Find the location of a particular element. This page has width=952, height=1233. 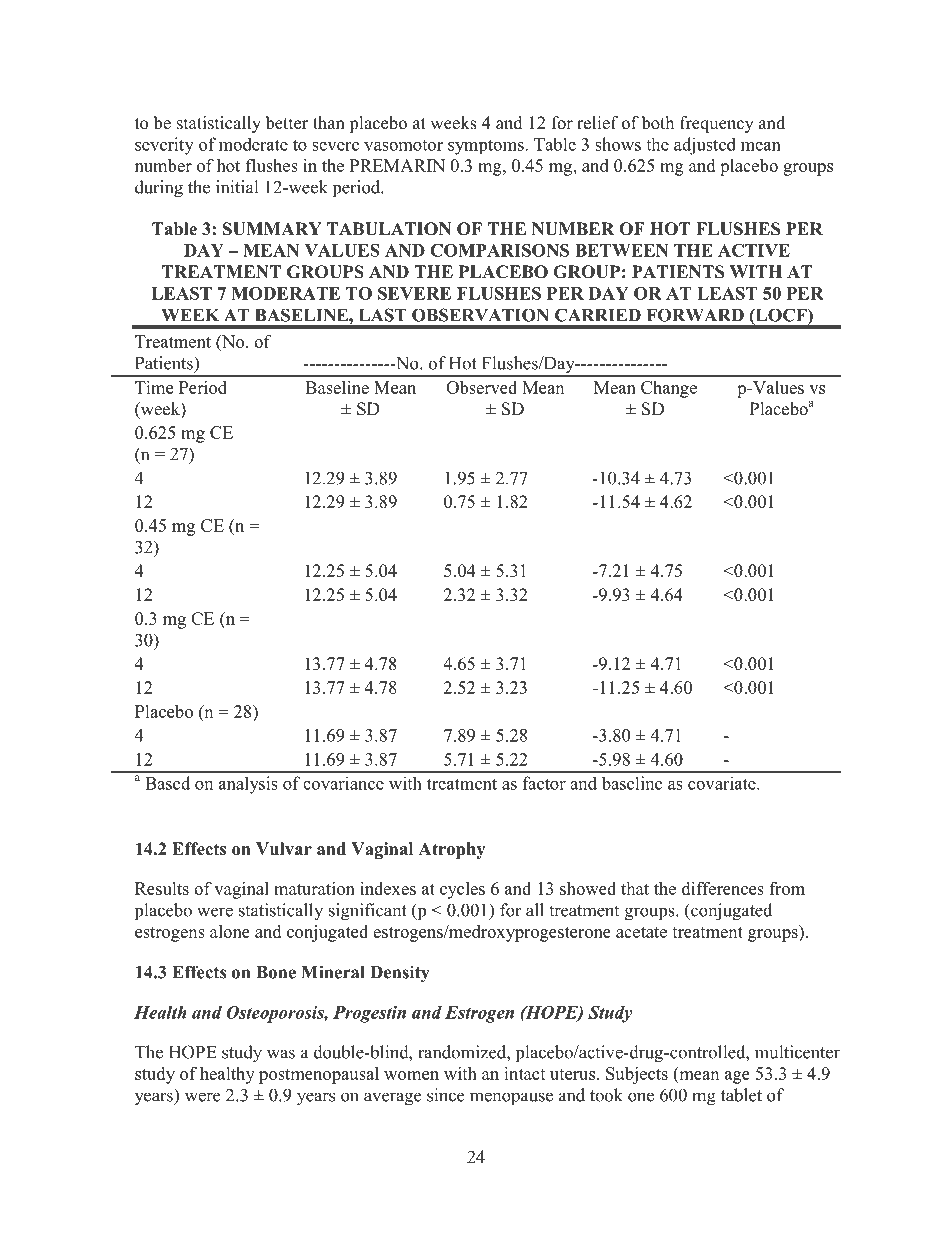

factor is located at coordinates (544, 783).
